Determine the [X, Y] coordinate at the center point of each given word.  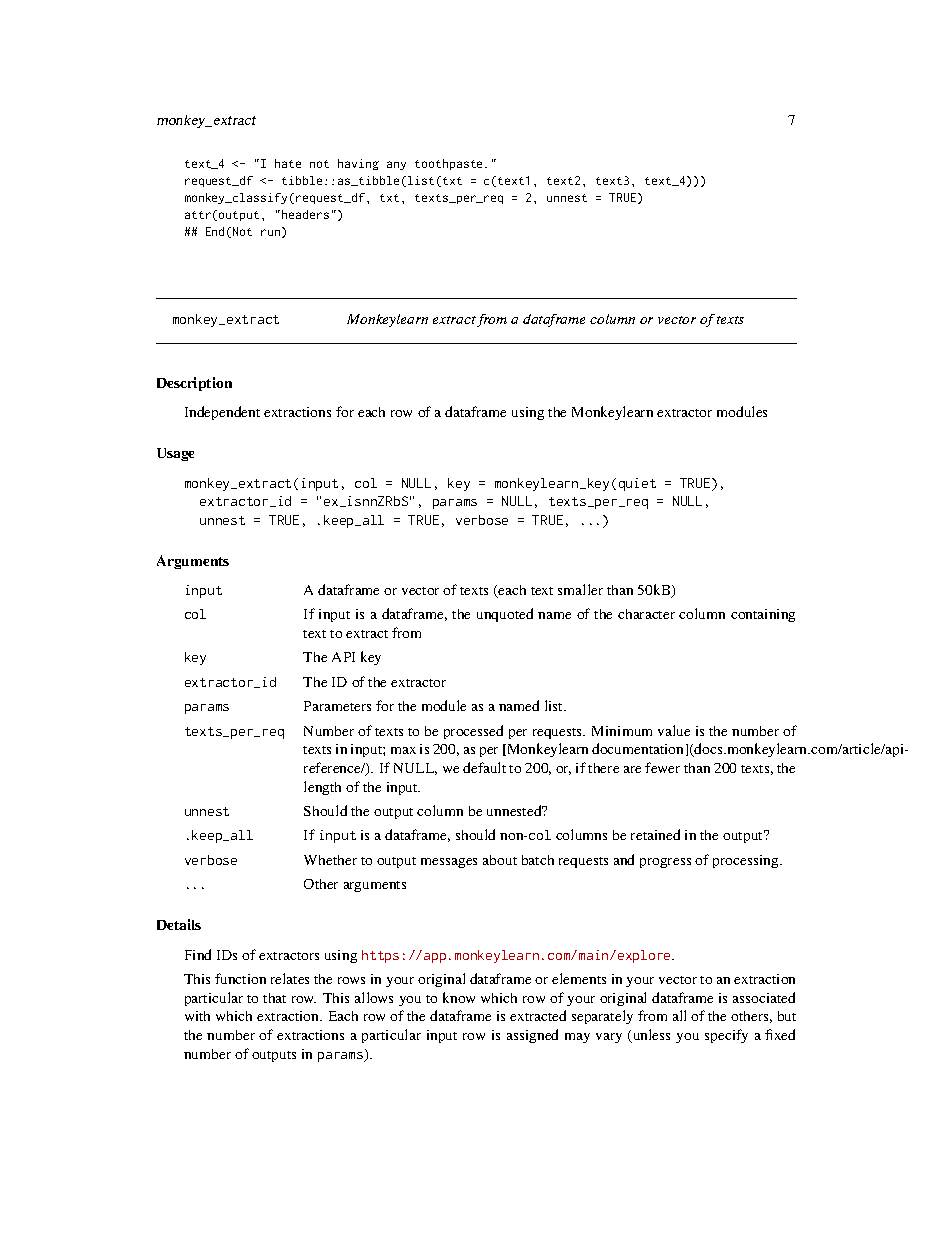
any [396, 165]
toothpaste [450, 164]
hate [288, 163]
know [459, 997]
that [274, 998]
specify [726, 1036]
